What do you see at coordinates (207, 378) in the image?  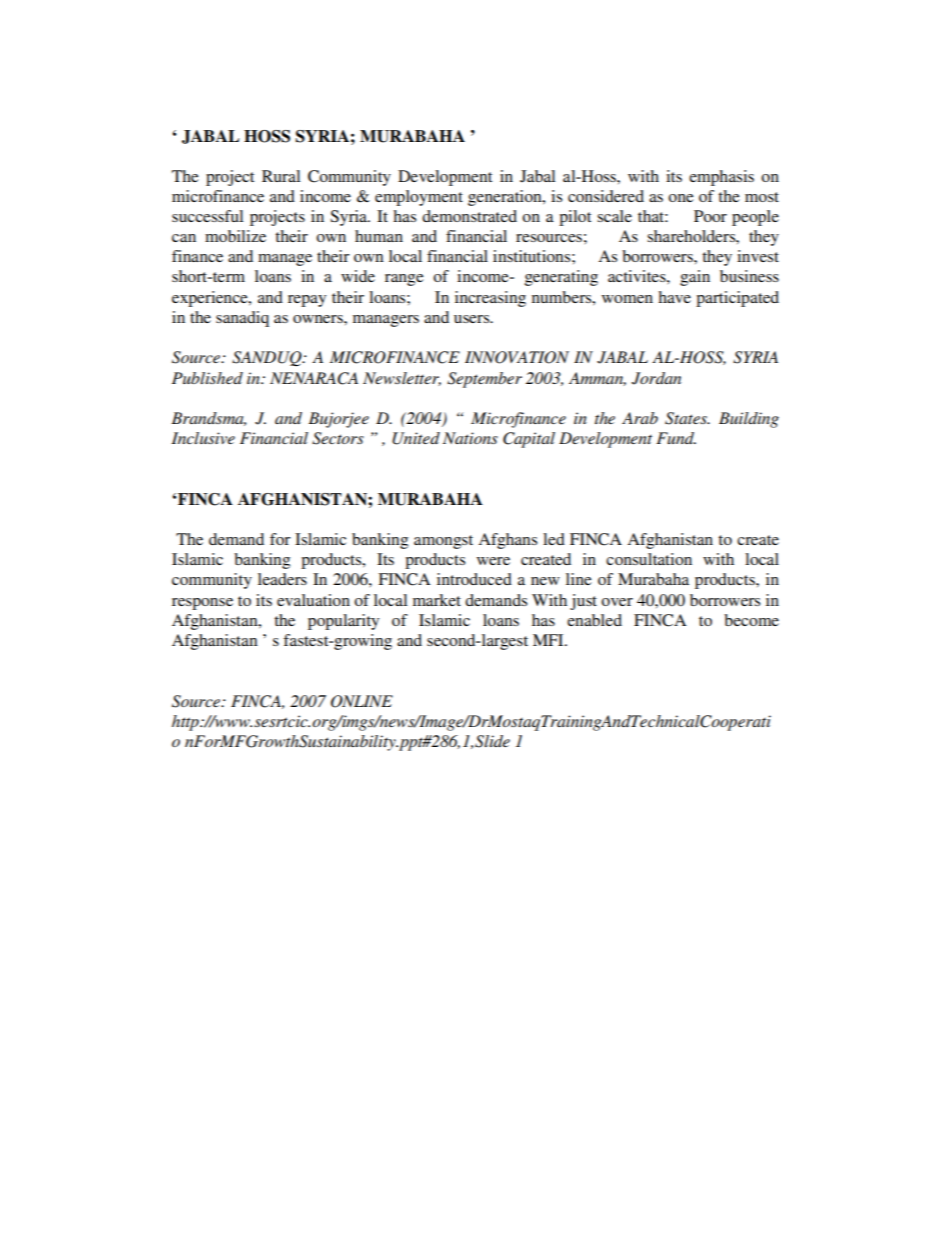 I see `Published` at bounding box center [207, 378].
